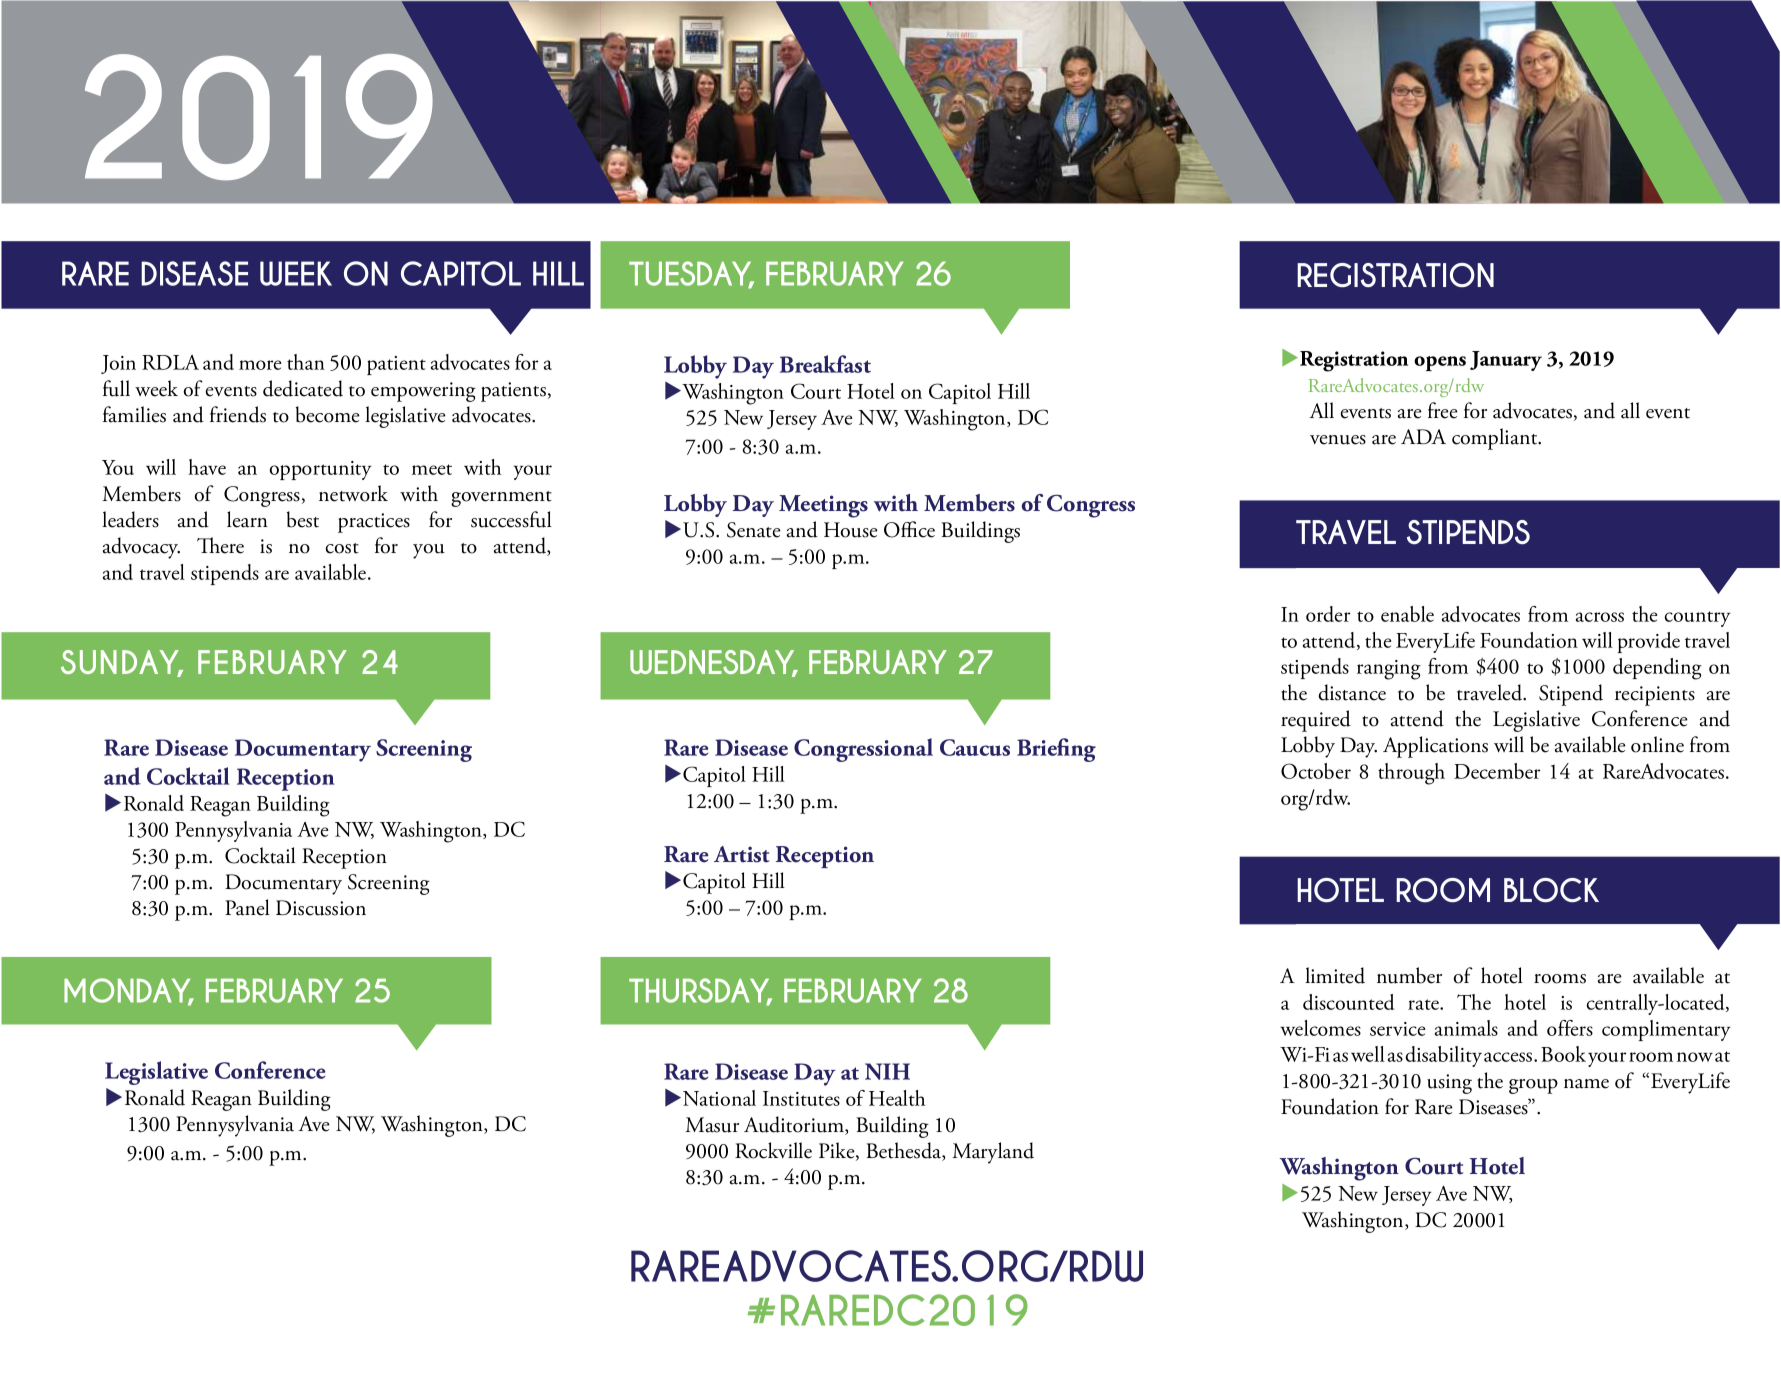  I want to click on Health, so click(897, 1098).
